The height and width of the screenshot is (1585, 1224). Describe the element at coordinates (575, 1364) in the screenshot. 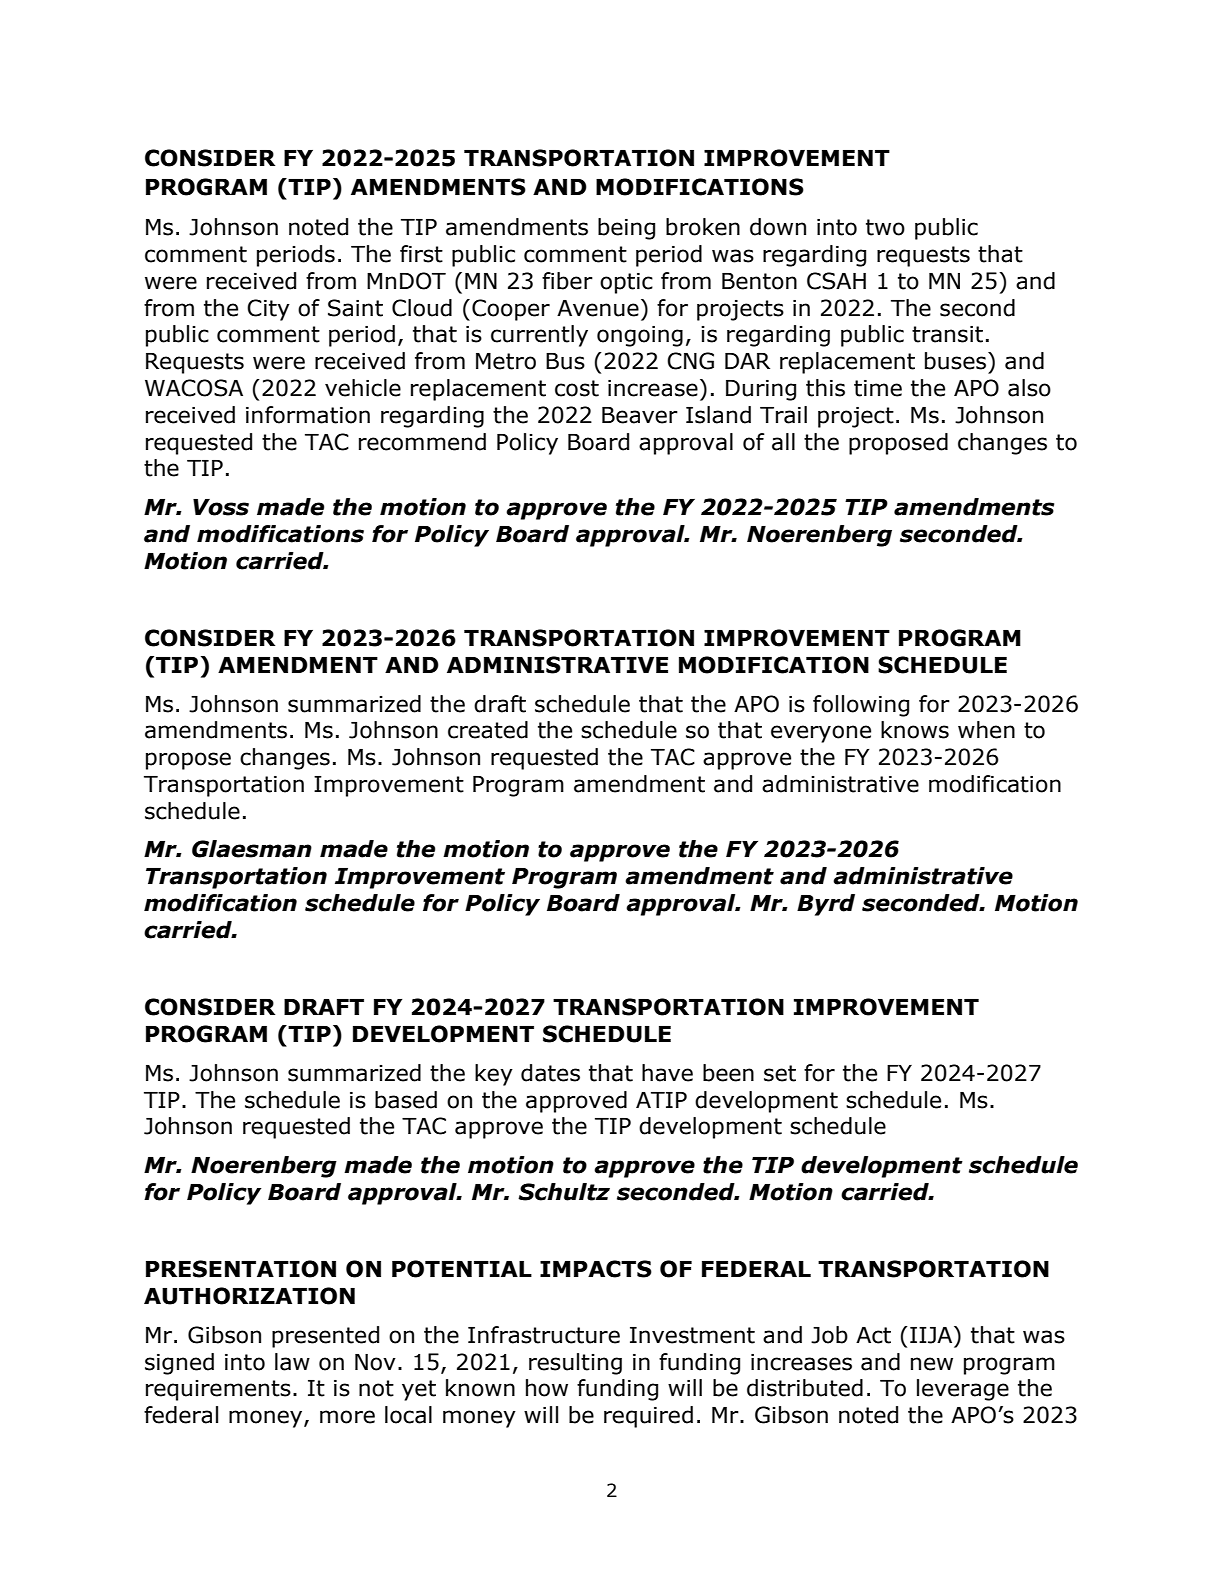

I see `resulting` at that location.
